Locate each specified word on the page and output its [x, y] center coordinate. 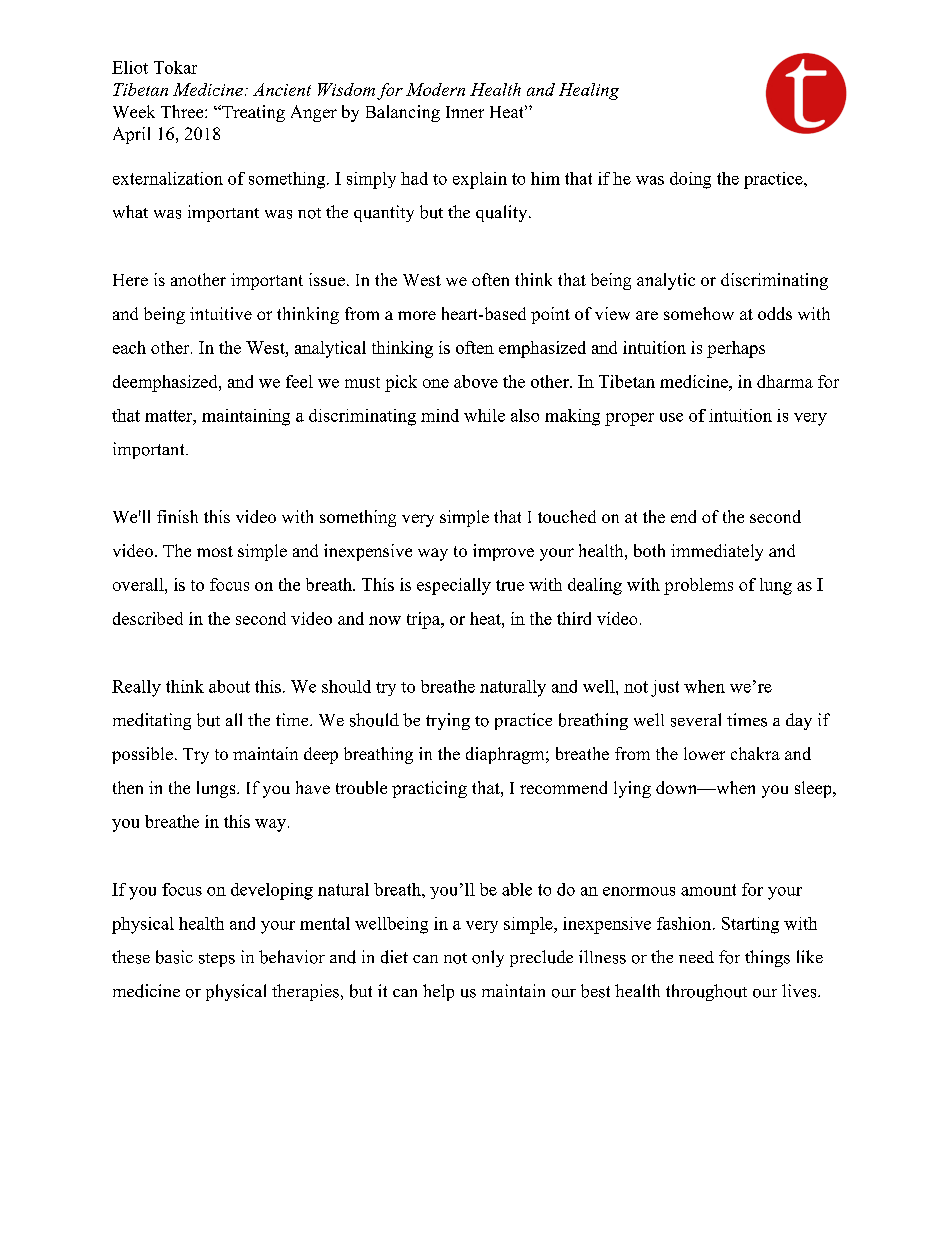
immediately [717, 552]
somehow [699, 313]
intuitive [221, 313]
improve [503, 552]
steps [217, 960]
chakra [755, 753]
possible [142, 755]
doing [690, 180]
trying [448, 721]
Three [183, 111]
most [215, 551]
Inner [465, 112]
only [488, 958]
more [417, 315]
